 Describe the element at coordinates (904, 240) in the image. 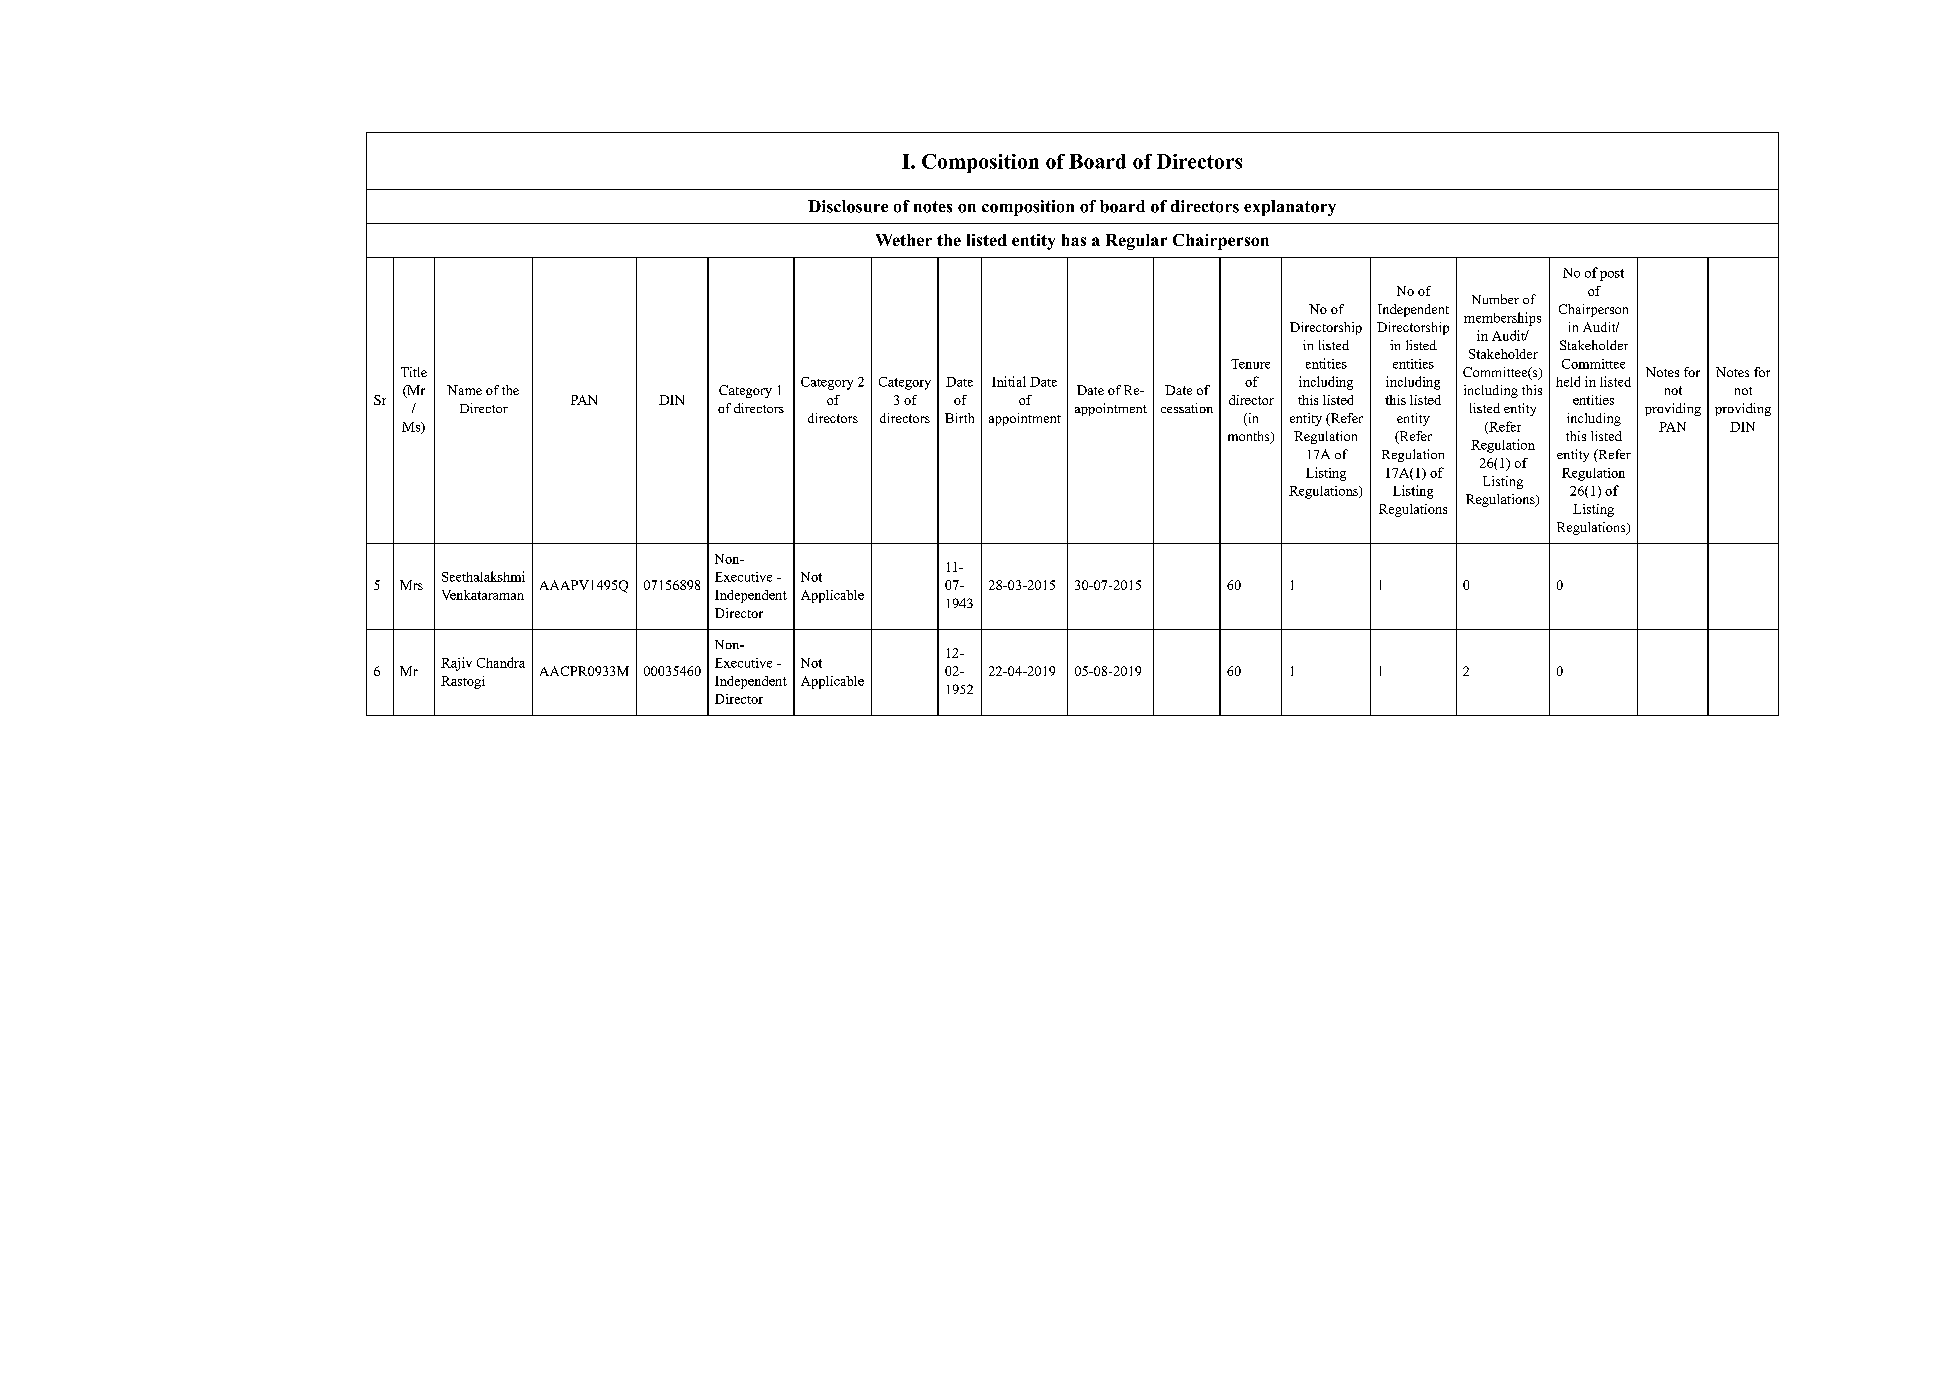

I see `Wether` at that location.
